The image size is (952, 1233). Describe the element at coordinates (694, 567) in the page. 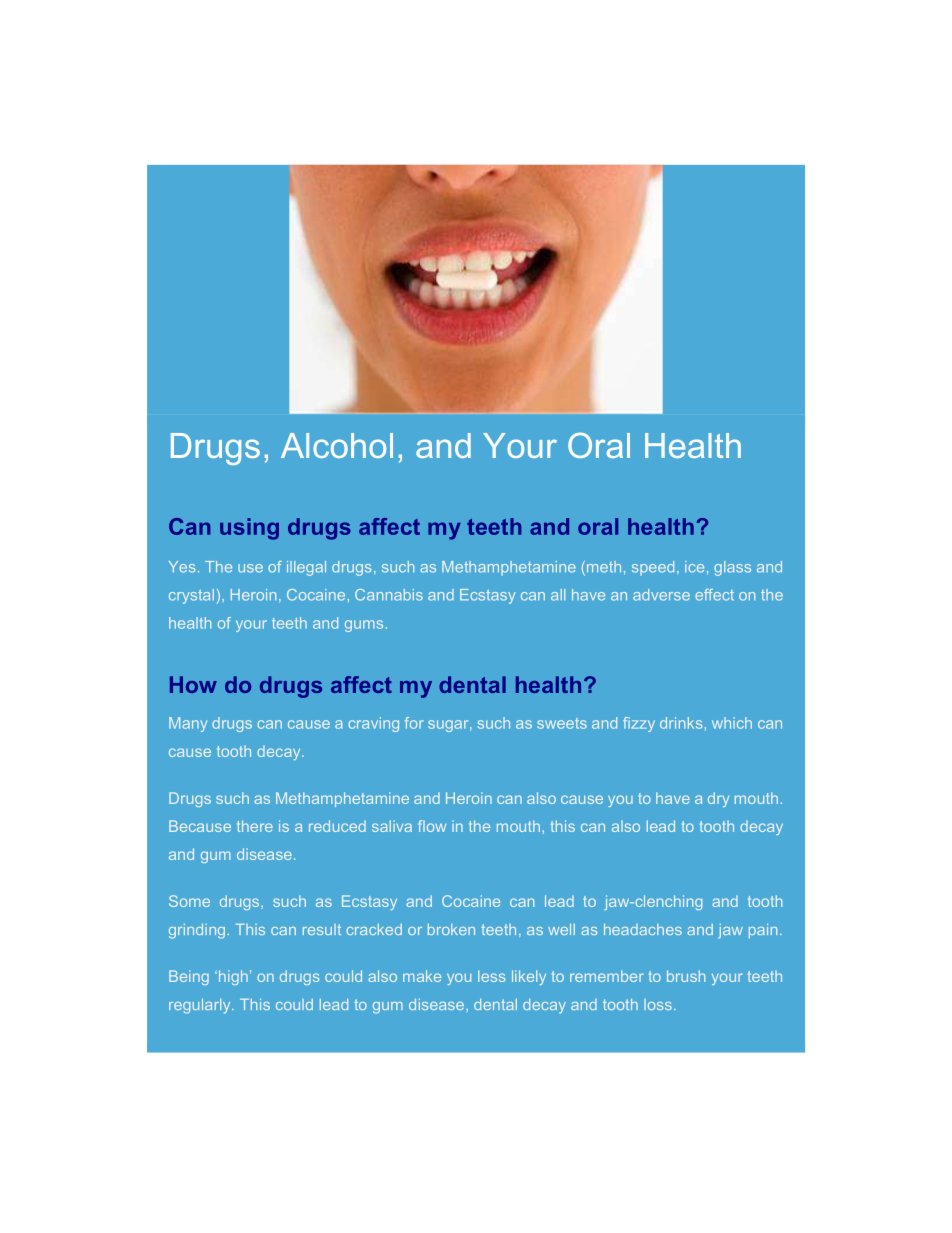

I see `ice` at that location.
